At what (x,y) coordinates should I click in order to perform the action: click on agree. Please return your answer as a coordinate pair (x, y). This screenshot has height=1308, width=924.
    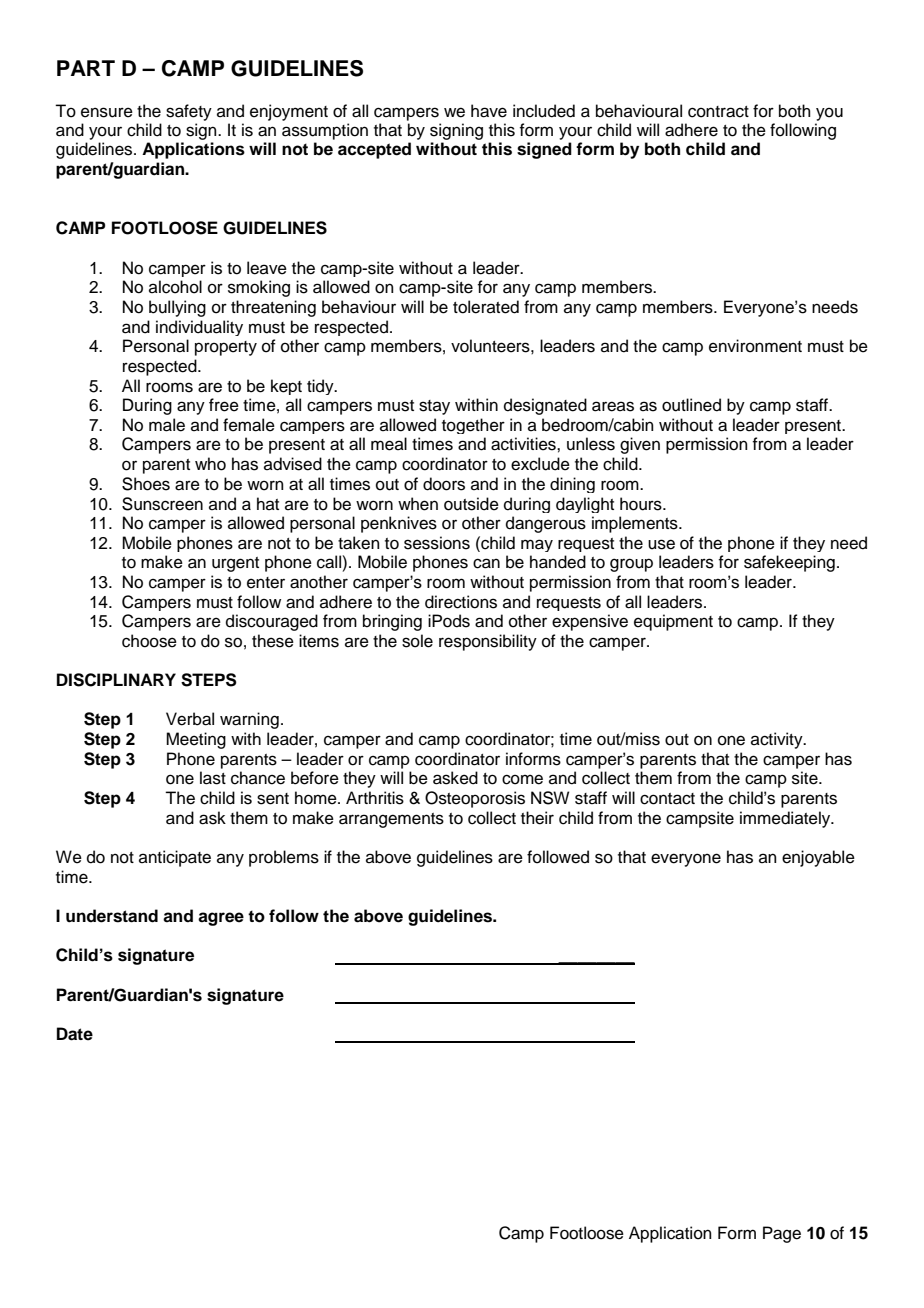
    Looking at the image, I should click on (221, 919).
